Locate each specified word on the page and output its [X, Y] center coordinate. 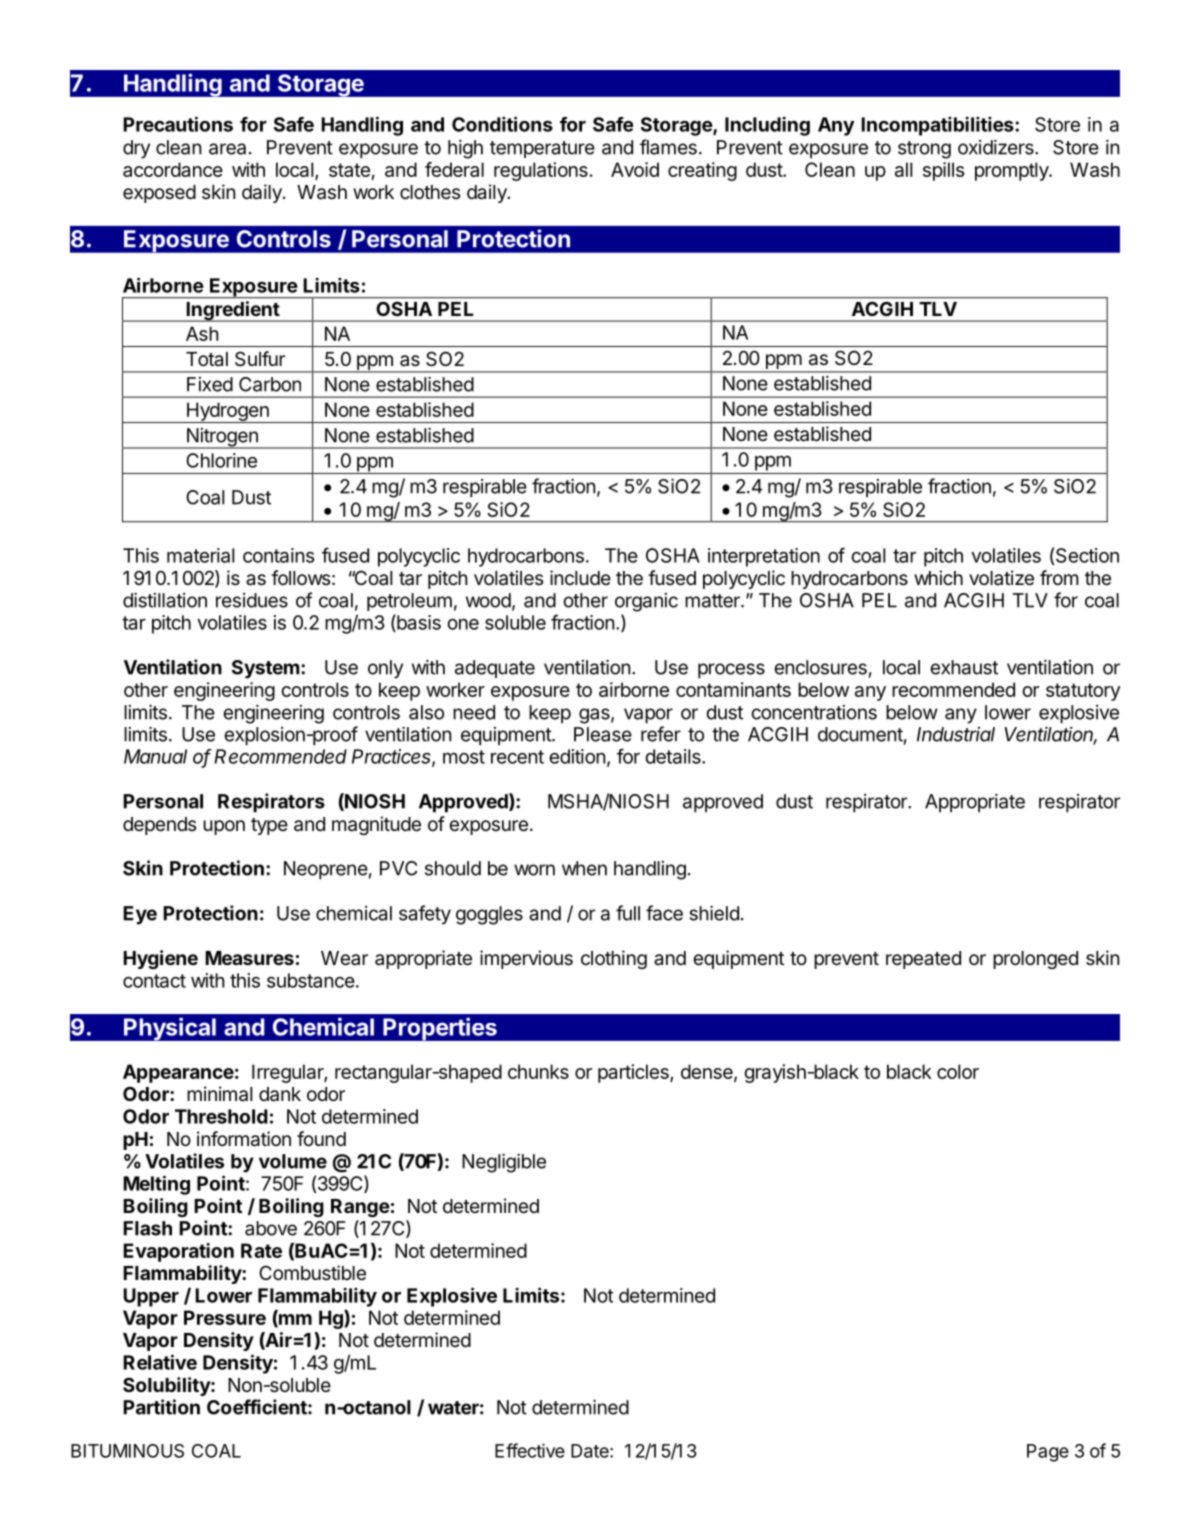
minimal [219, 1094]
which [938, 578]
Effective [530, 1450]
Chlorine [221, 460]
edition [577, 756]
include [580, 577]
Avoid [635, 169]
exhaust [964, 667]
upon [224, 827]
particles [634, 1073]
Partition [161, 1407]
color [958, 1071]
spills [943, 171]
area [227, 149]
